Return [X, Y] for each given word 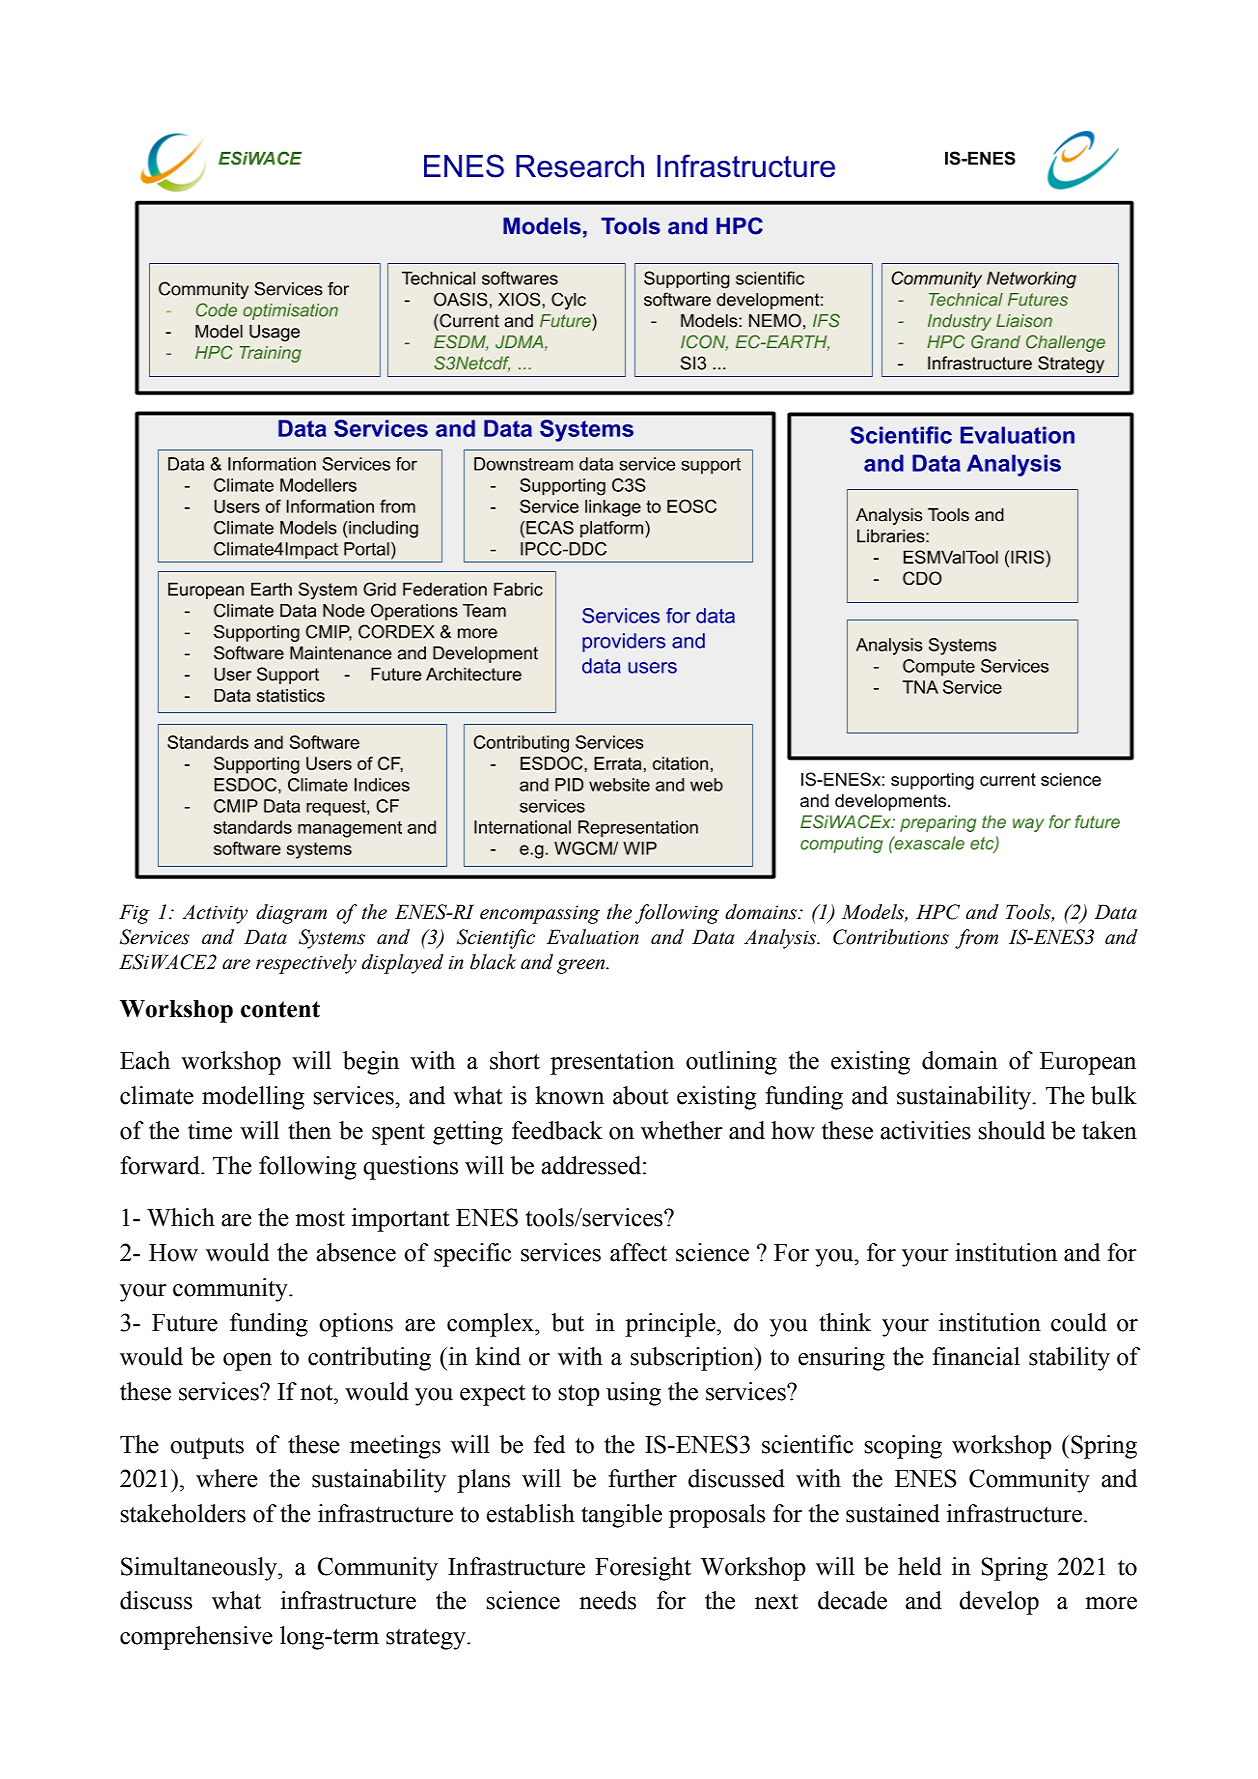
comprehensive [196, 1638]
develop [999, 1603]
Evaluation [593, 937]
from [976, 939]
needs [607, 1600]
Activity [215, 914]
